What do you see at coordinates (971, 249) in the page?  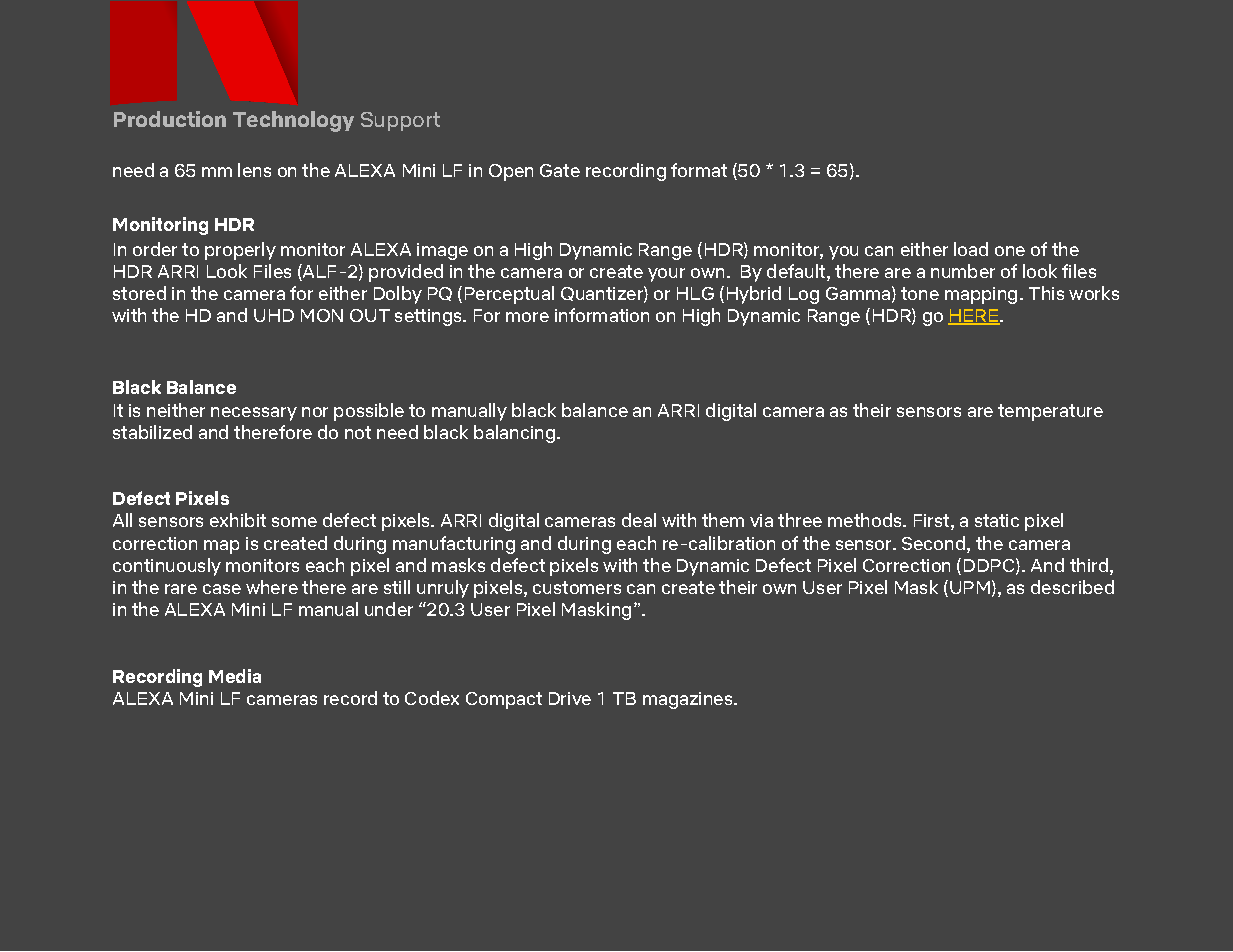 I see `load` at bounding box center [971, 249].
